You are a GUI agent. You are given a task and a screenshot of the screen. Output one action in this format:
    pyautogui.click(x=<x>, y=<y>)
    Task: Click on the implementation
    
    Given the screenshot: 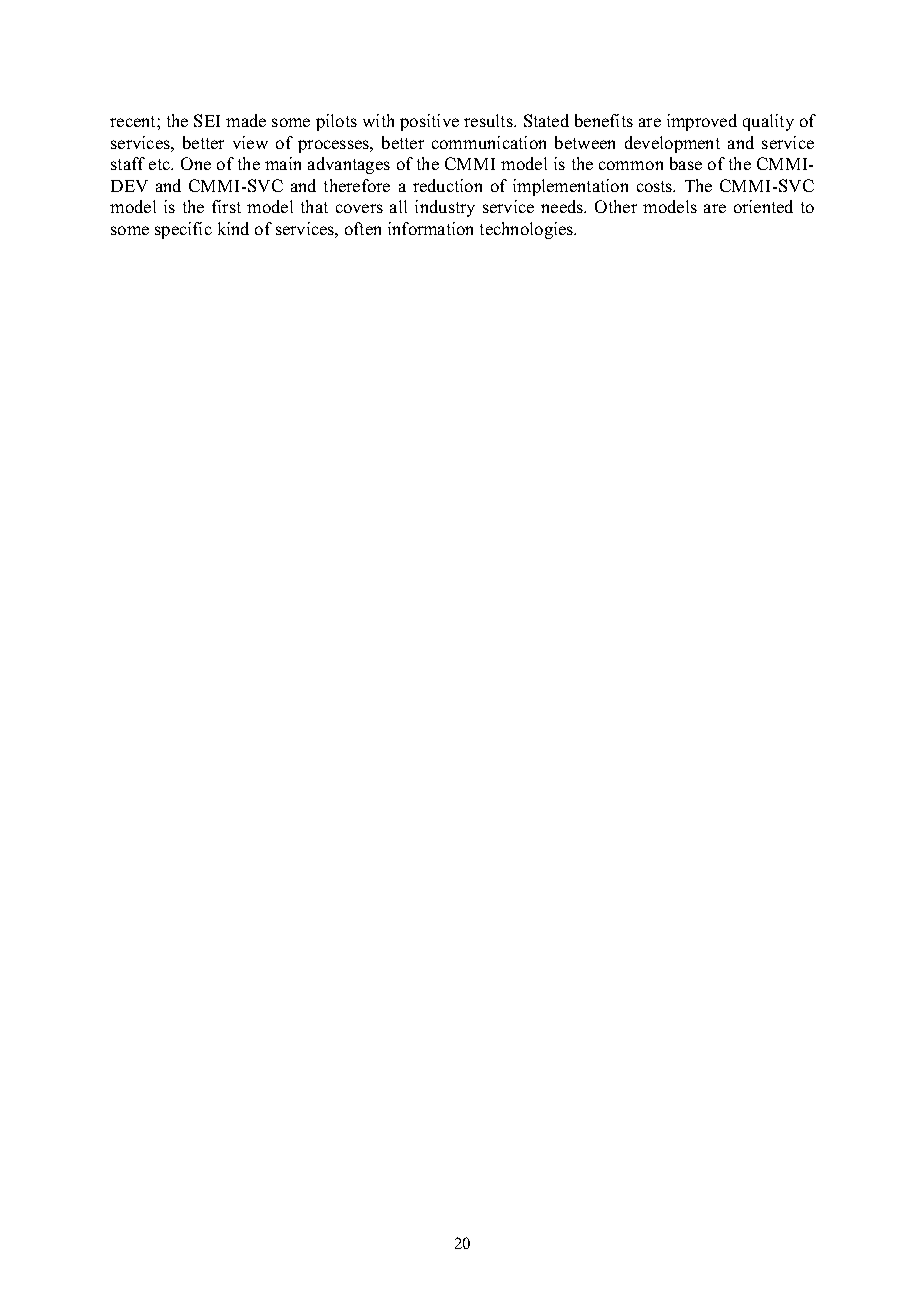 What is the action you would take?
    pyautogui.click(x=570, y=187)
